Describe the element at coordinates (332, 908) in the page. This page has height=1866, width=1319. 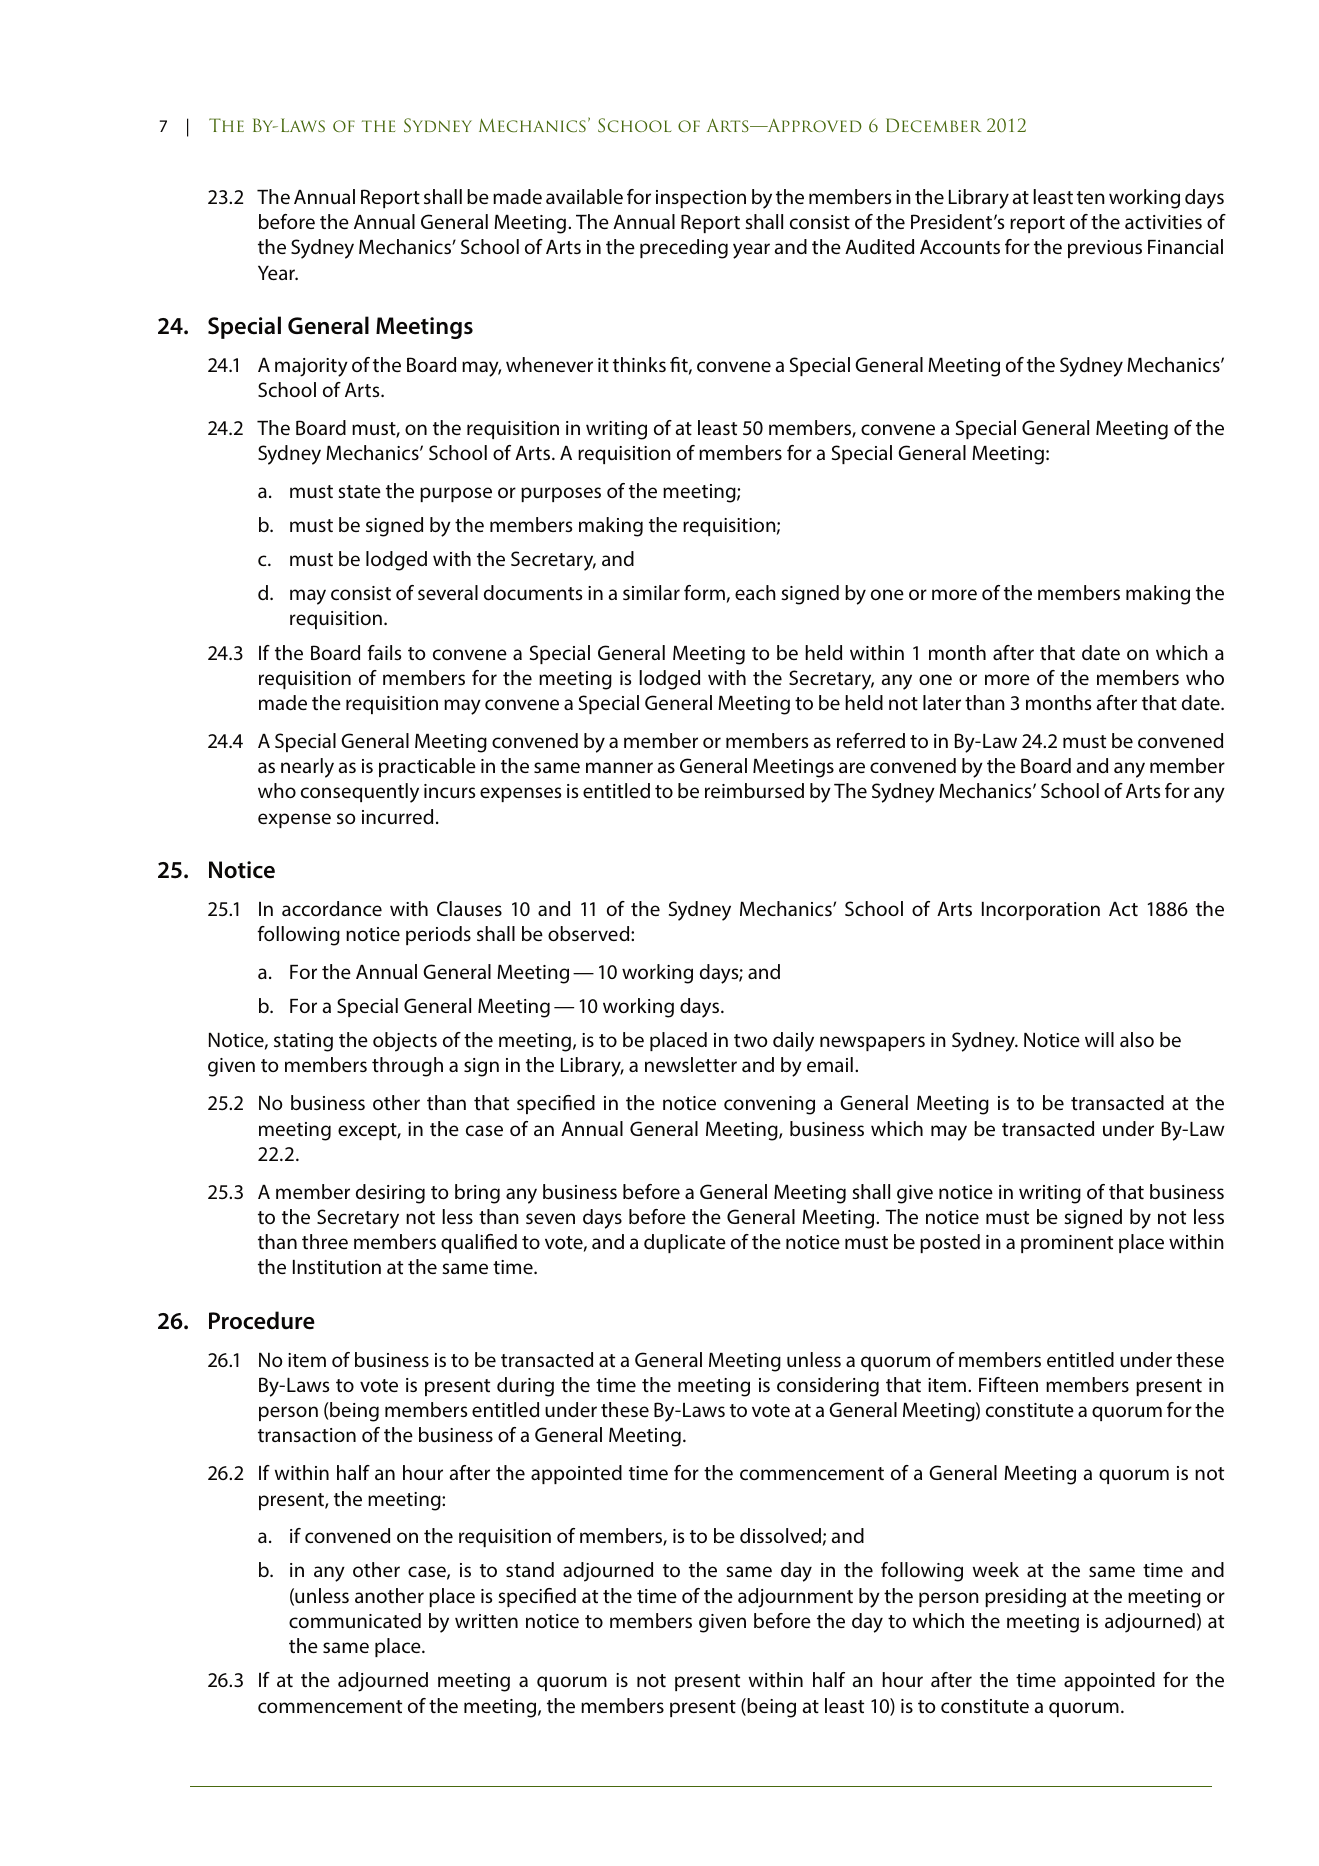
I see `accordance` at that location.
